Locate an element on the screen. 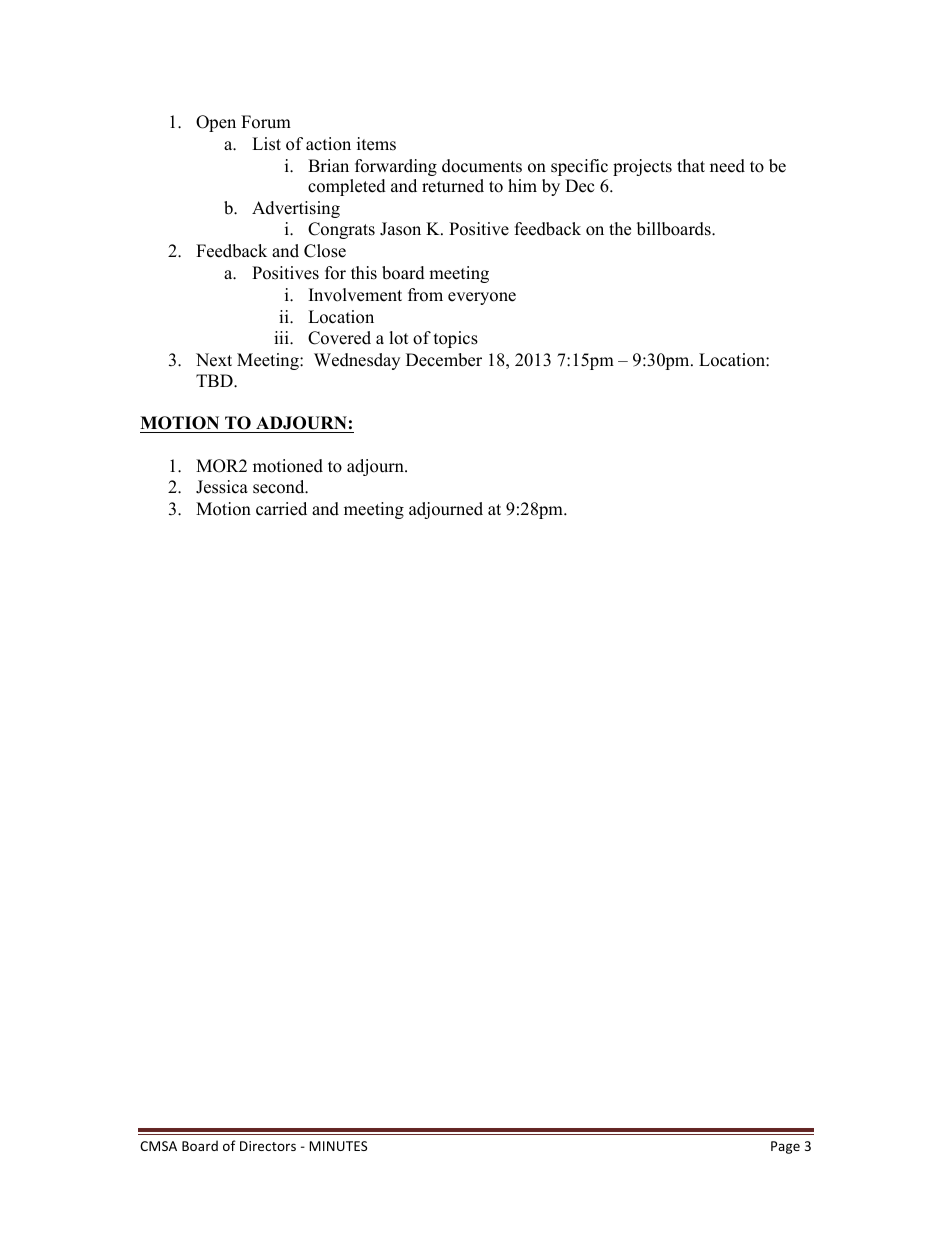  topics is located at coordinates (456, 339).
